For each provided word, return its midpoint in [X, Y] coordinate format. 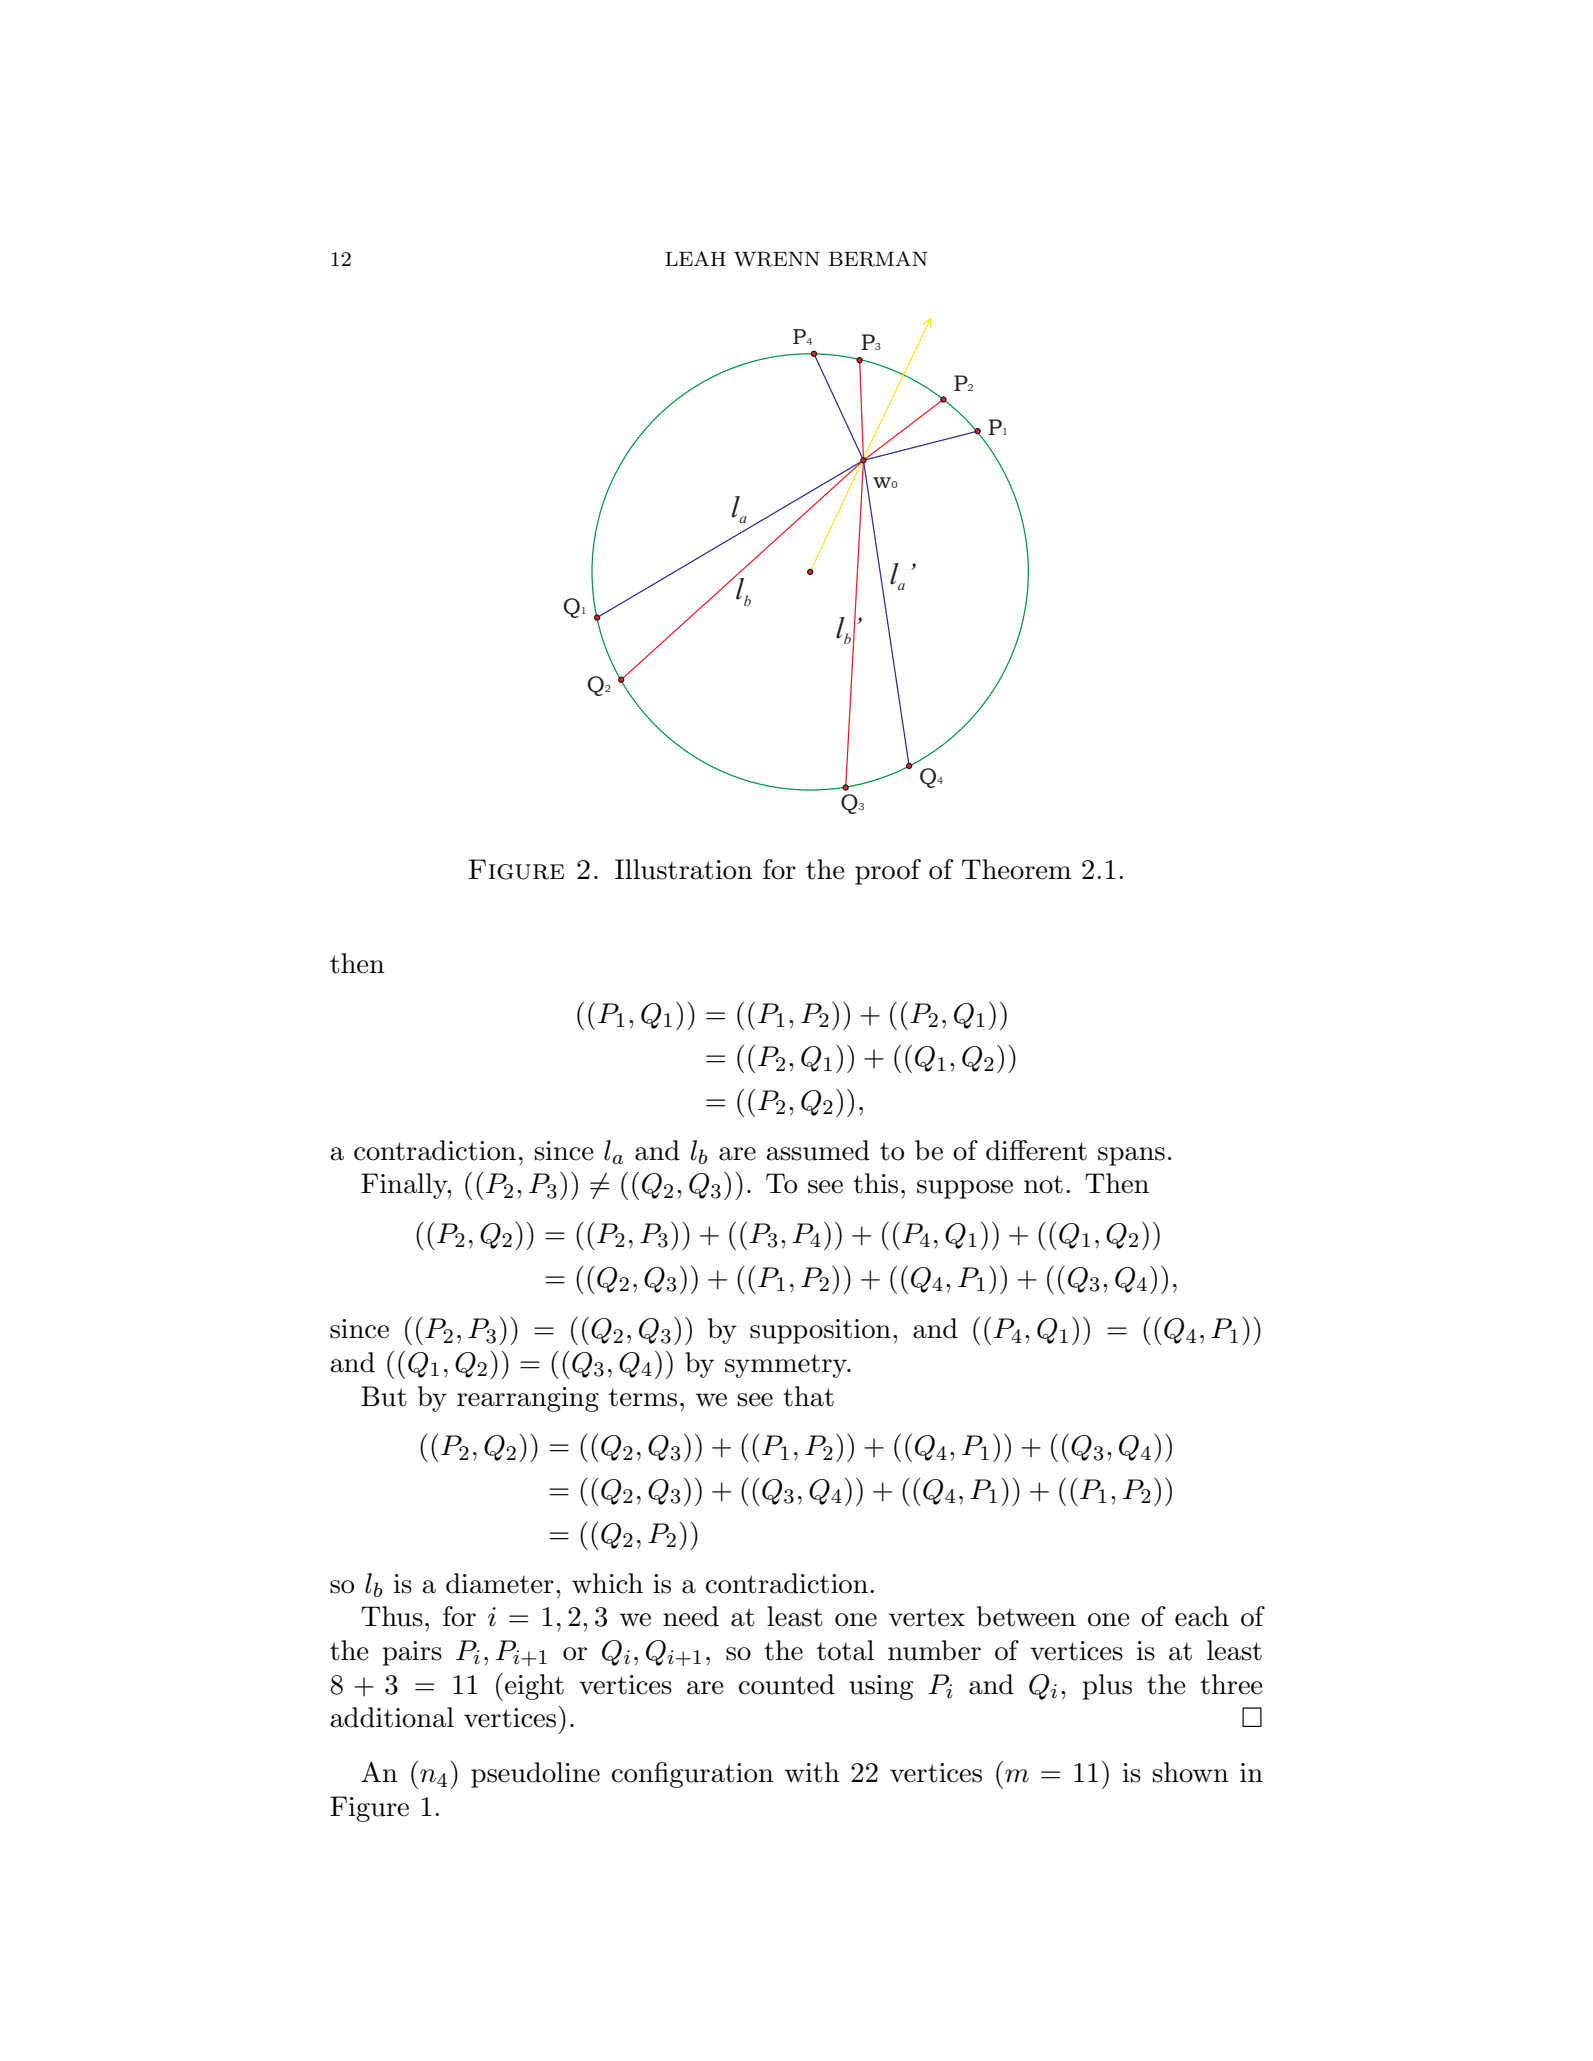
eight [534, 1687]
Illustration [684, 869]
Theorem [1016, 869]
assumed [818, 1150]
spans [1131, 1156]
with [812, 1772]
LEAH [695, 258]
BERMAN [878, 259]
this [875, 1183]
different [1036, 1150]
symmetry [787, 1366]
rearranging [528, 1399]
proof [888, 872]
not [1043, 1184]
